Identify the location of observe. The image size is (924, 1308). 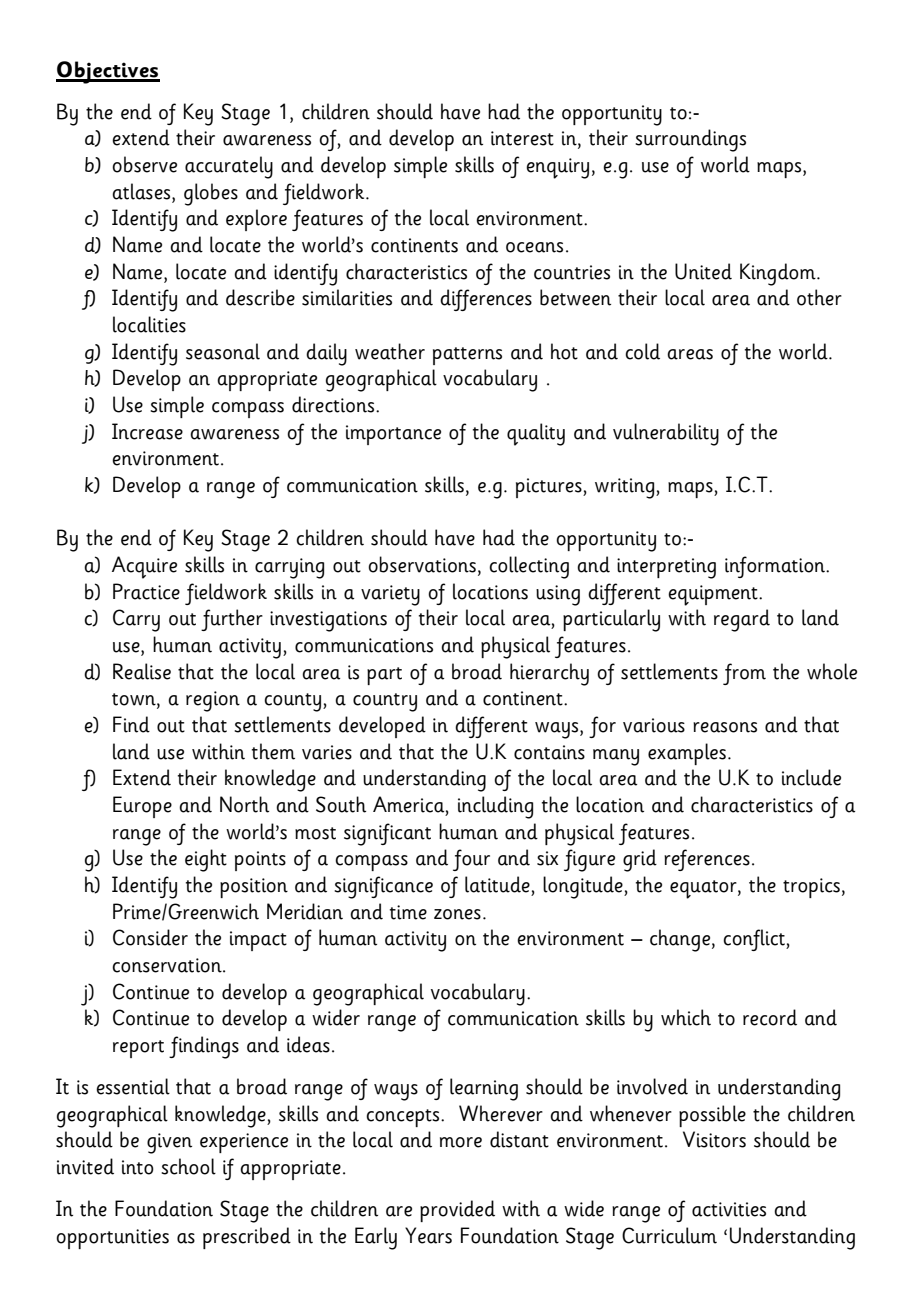
(144, 164).
